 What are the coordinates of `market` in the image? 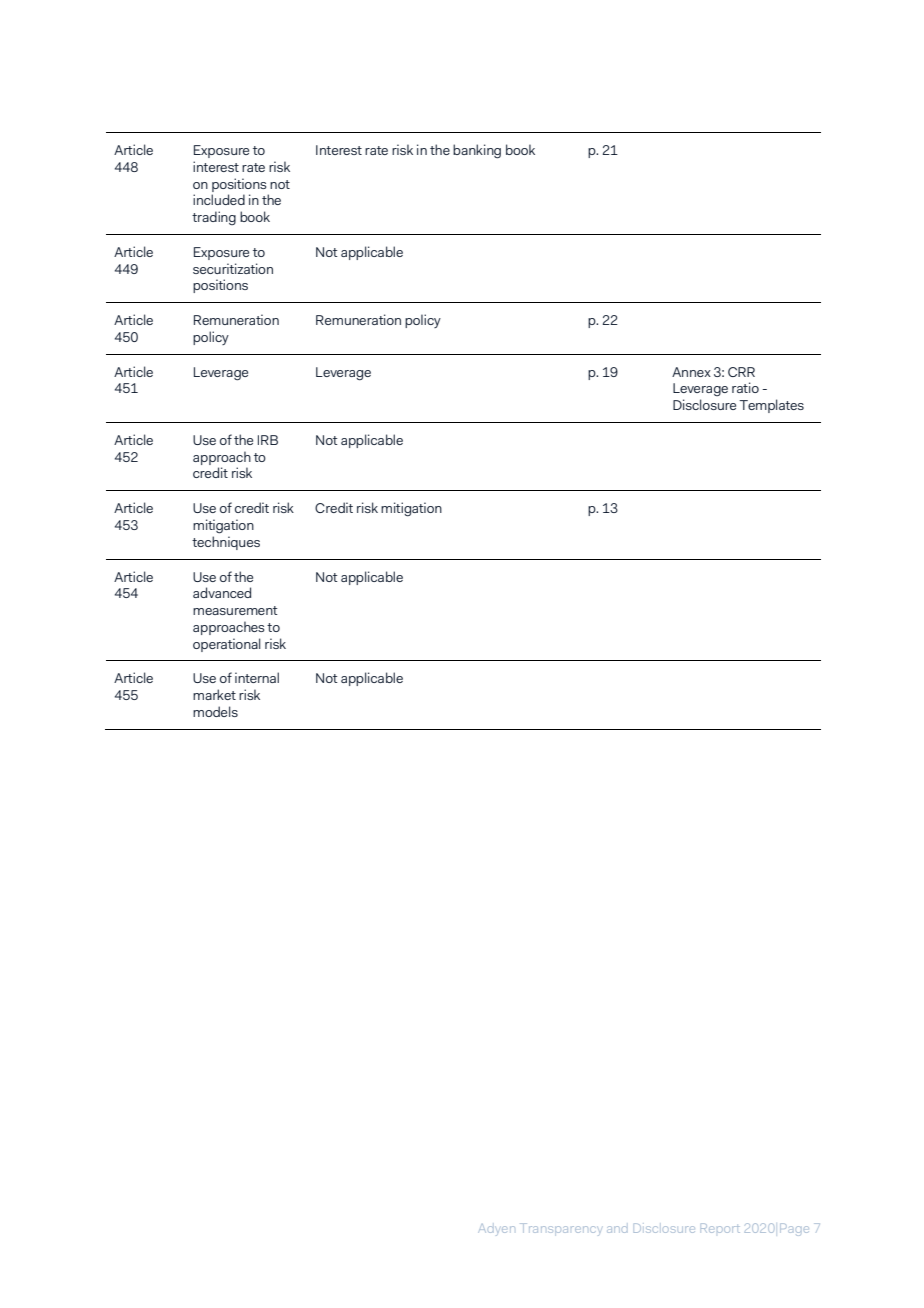 It's located at (214, 694).
